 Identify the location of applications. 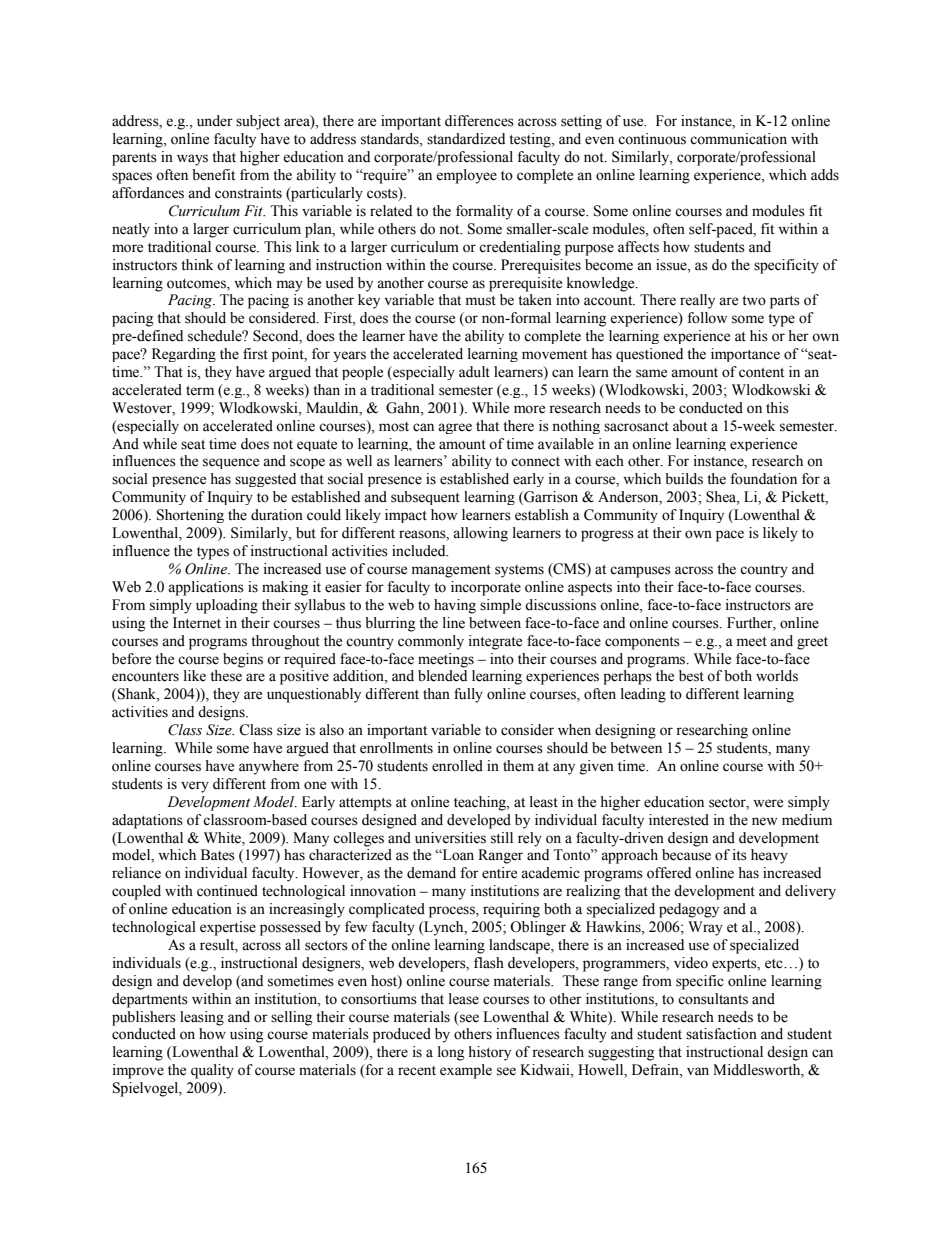
(206, 588).
